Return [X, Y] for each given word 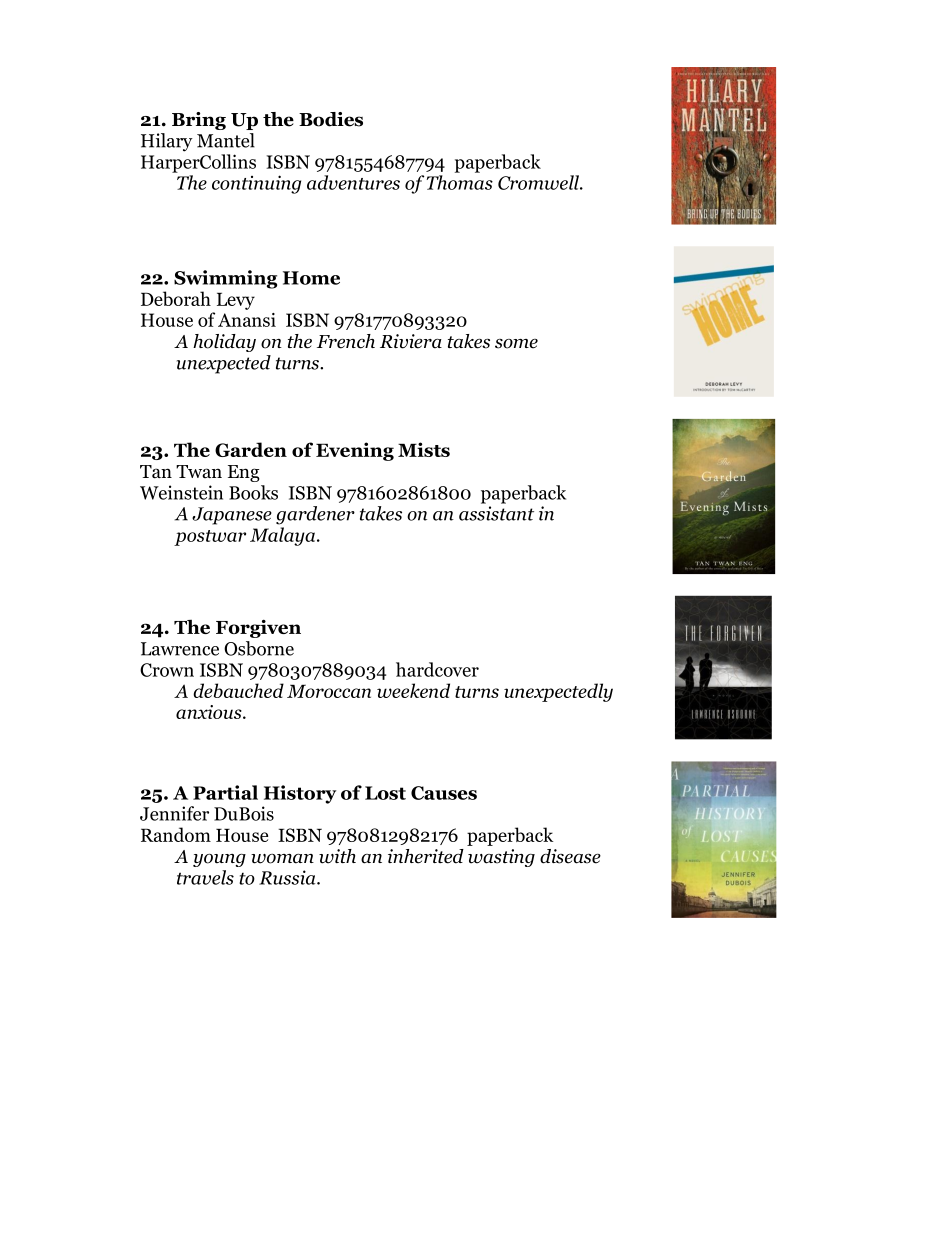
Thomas [460, 182]
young [219, 860]
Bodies [331, 119]
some [516, 344]
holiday [224, 343]
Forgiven [258, 628]
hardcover [437, 669]
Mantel [226, 140]
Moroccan [329, 691]
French [346, 341]
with [337, 856]
